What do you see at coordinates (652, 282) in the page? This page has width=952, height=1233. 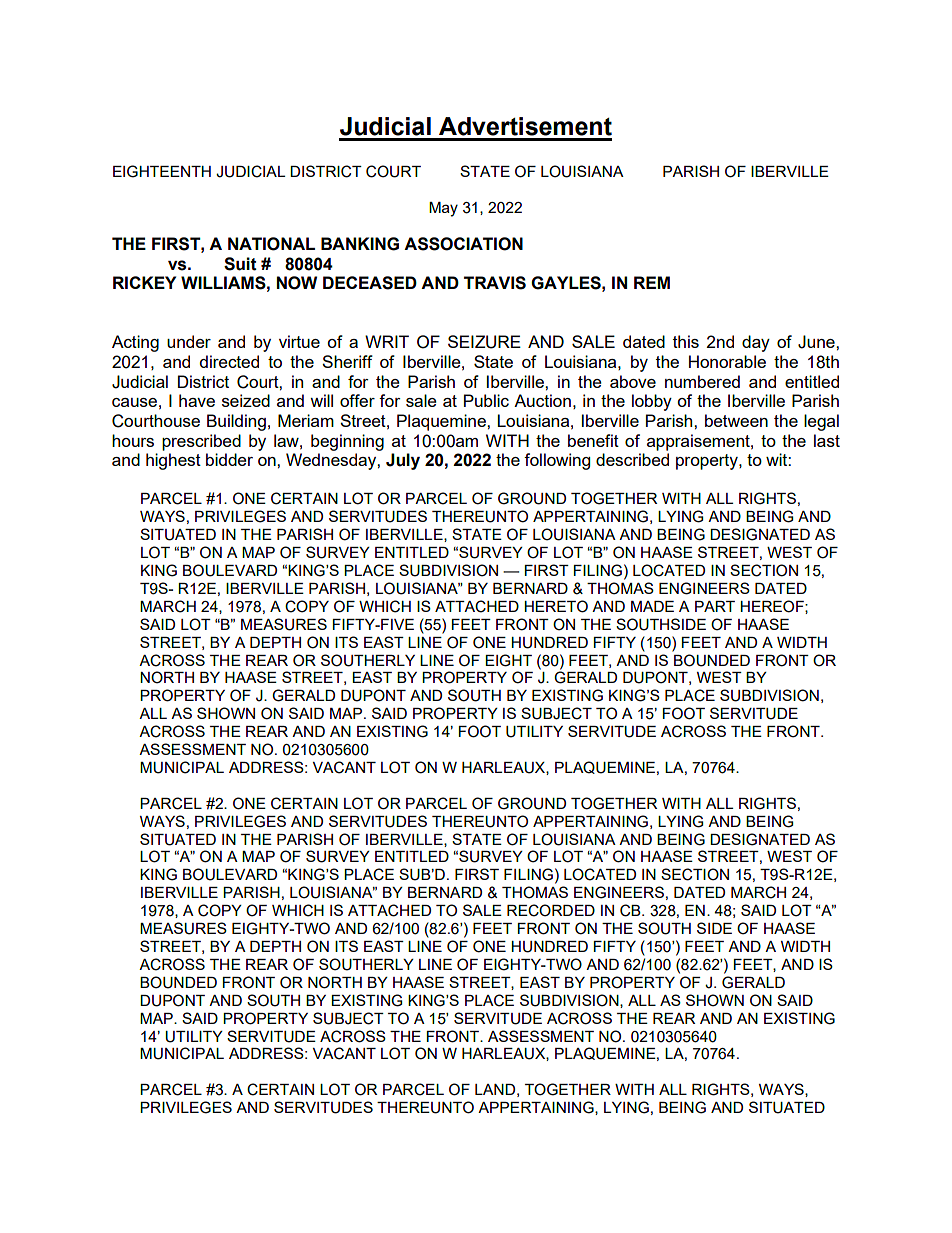 I see `REM` at bounding box center [652, 282].
